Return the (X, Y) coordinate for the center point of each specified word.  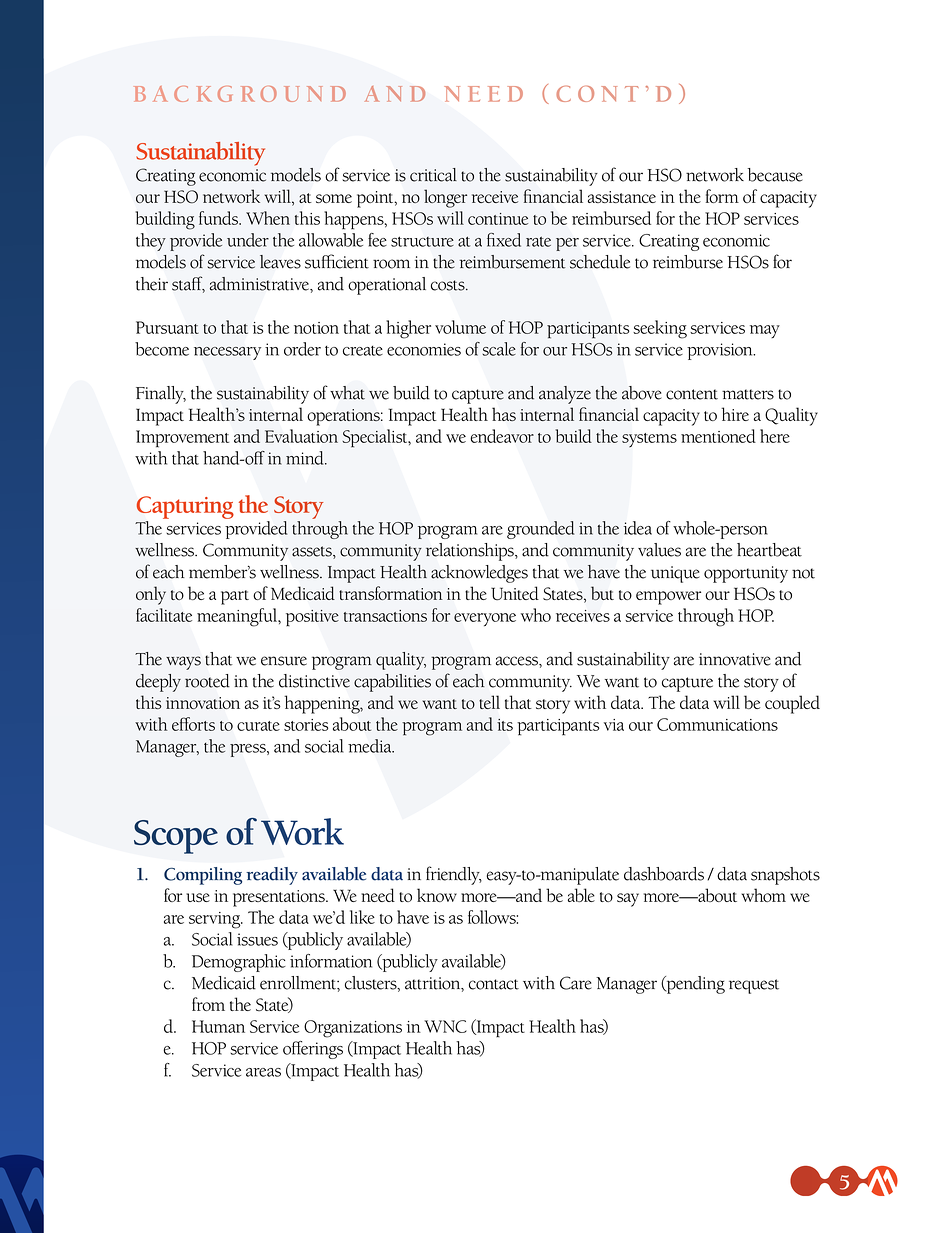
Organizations (353, 1029)
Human (218, 1026)
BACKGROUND (240, 94)
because (775, 175)
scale (499, 349)
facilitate (164, 615)
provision (721, 351)
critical (433, 175)
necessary (227, 353)
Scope (176, 837)
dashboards (664, 874)
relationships (471, 552)
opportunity (746, 574)
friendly (454, 875)
